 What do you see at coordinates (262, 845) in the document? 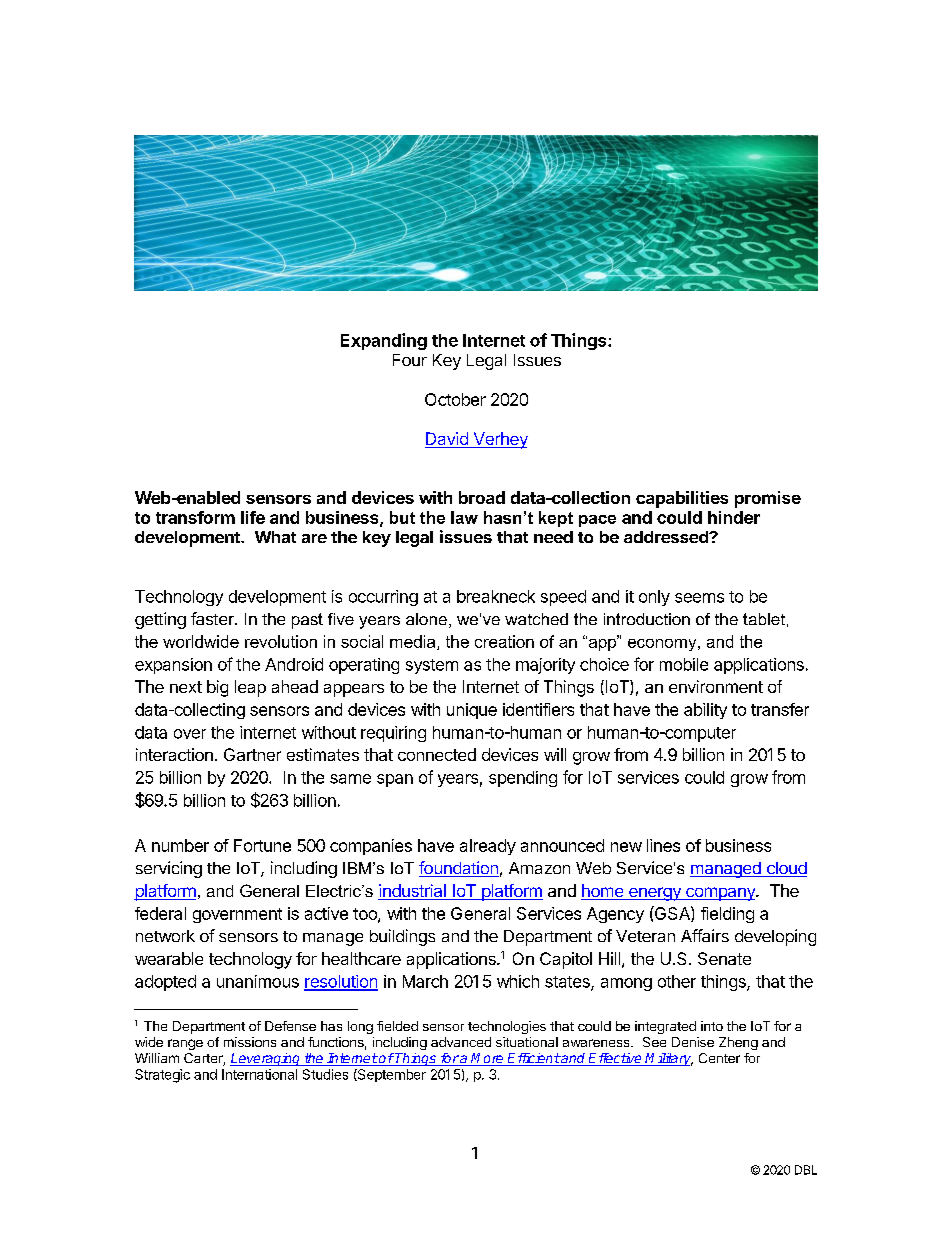
I see `Fortune` at bounding box center [262, 845].
